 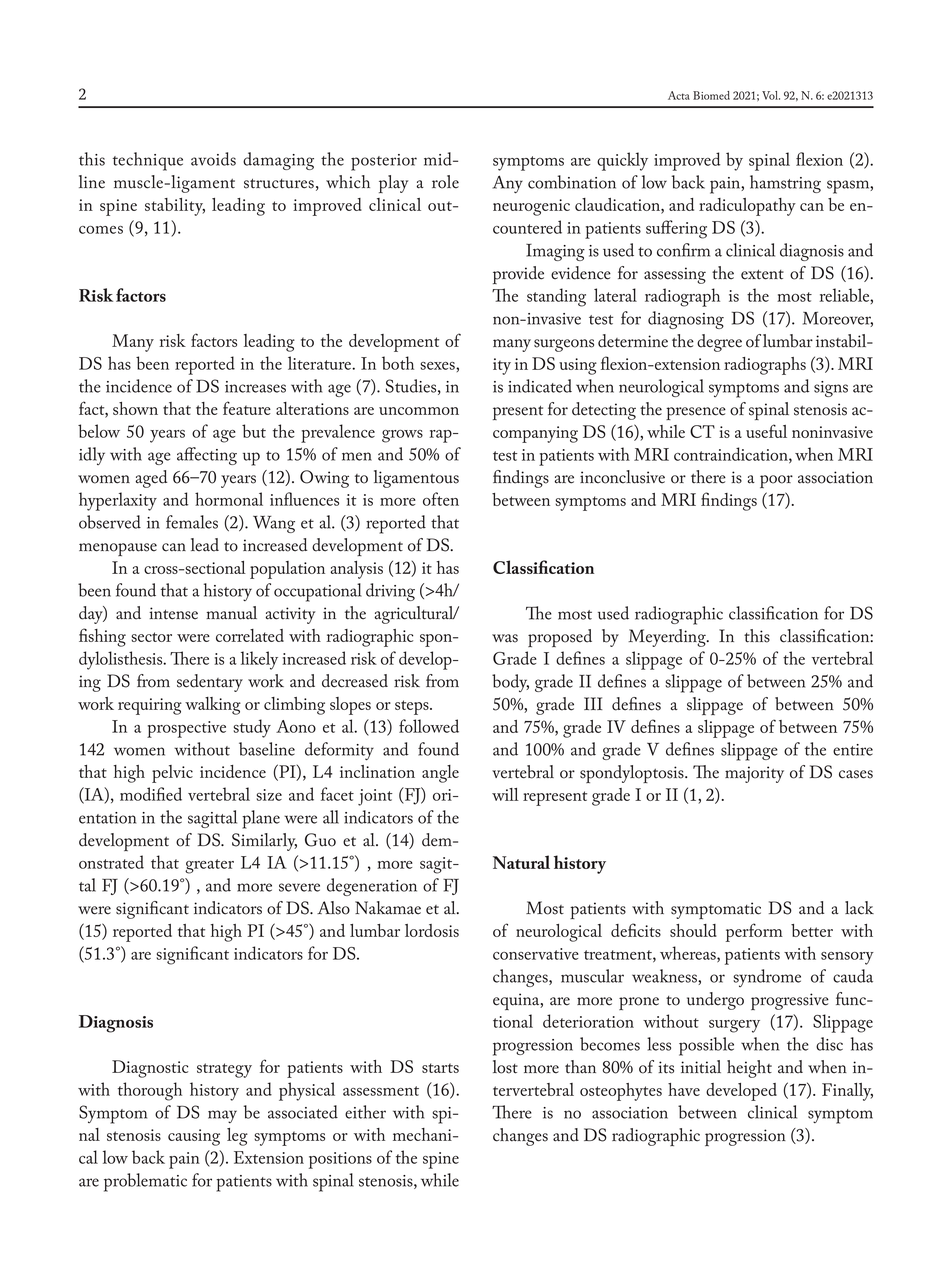 I want to click on Natural, so click(x=521, y=862).
